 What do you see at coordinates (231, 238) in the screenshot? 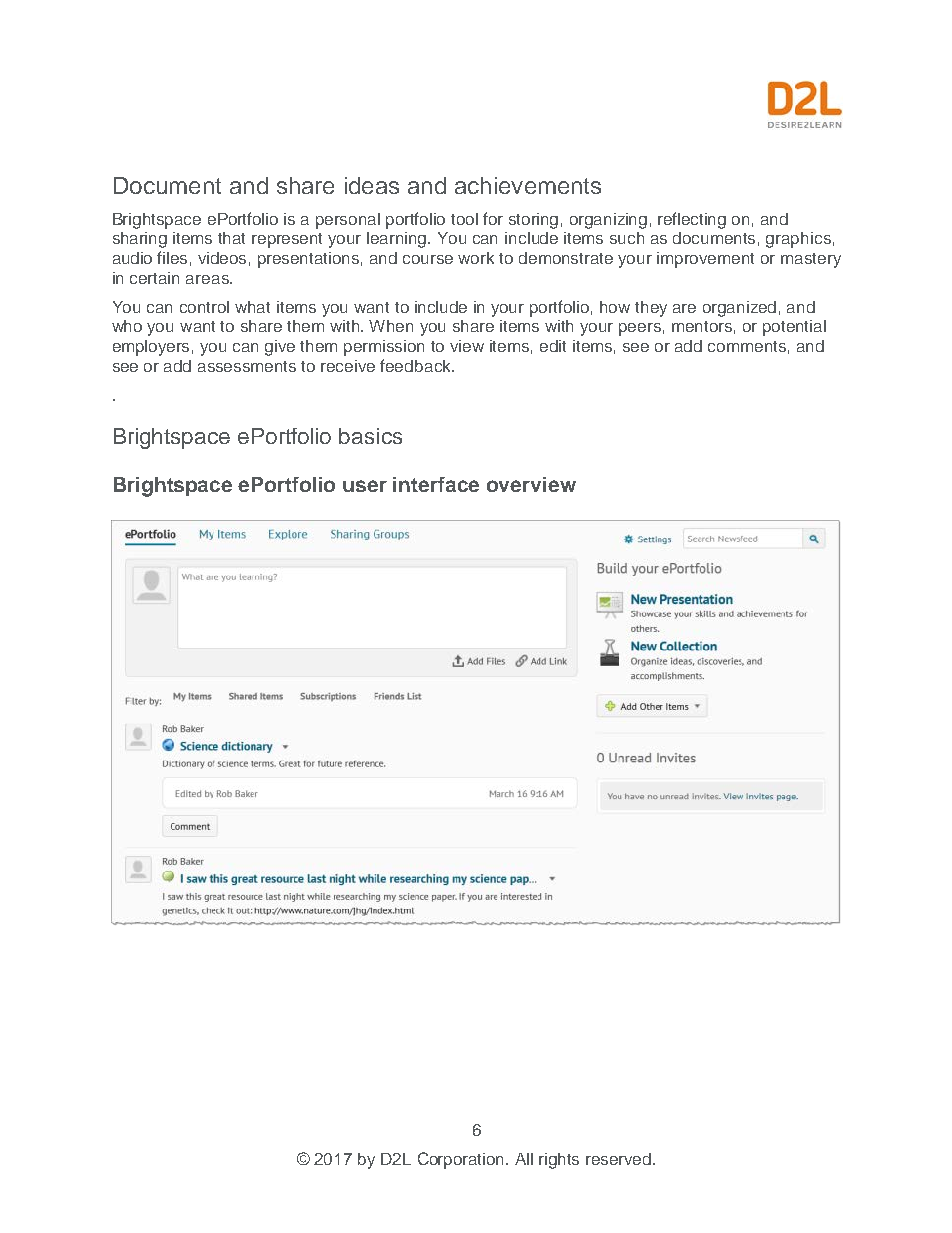
I see `that` at bounding box center [231, 238].
